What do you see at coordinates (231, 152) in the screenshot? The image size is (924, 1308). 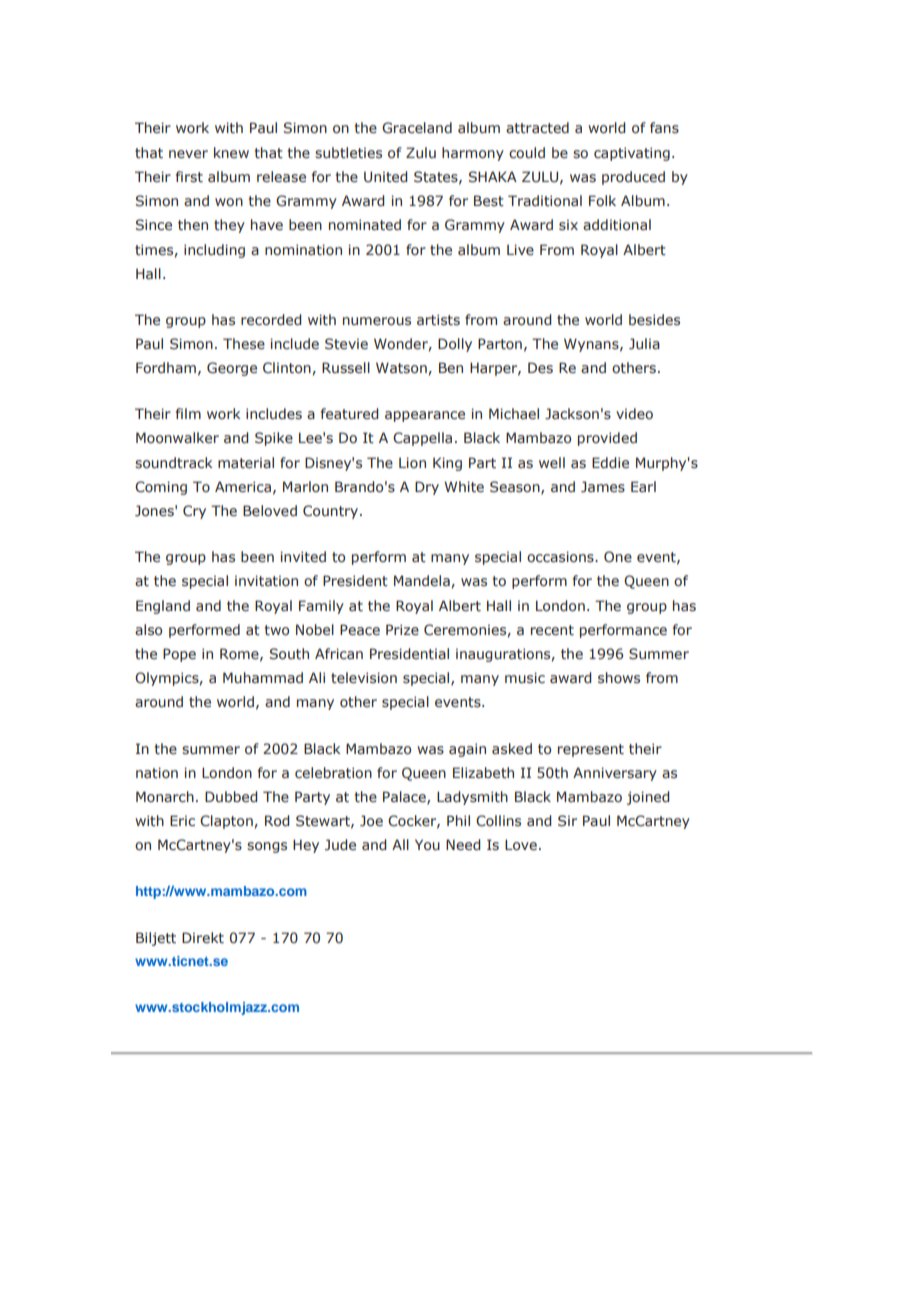 I see `knew` at bounding box center [231, 152].
